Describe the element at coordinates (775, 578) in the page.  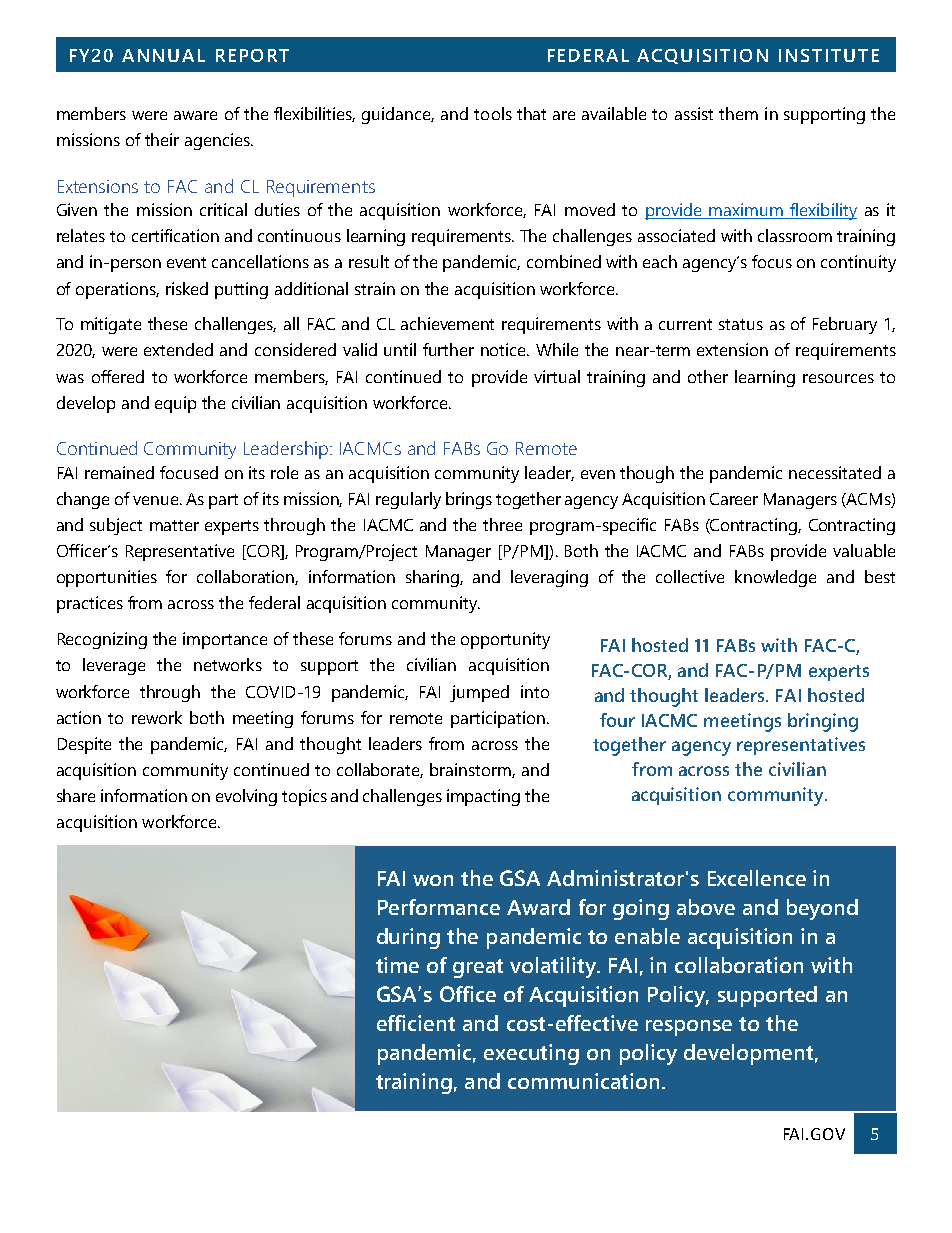
I see `knowledge` at that location.
